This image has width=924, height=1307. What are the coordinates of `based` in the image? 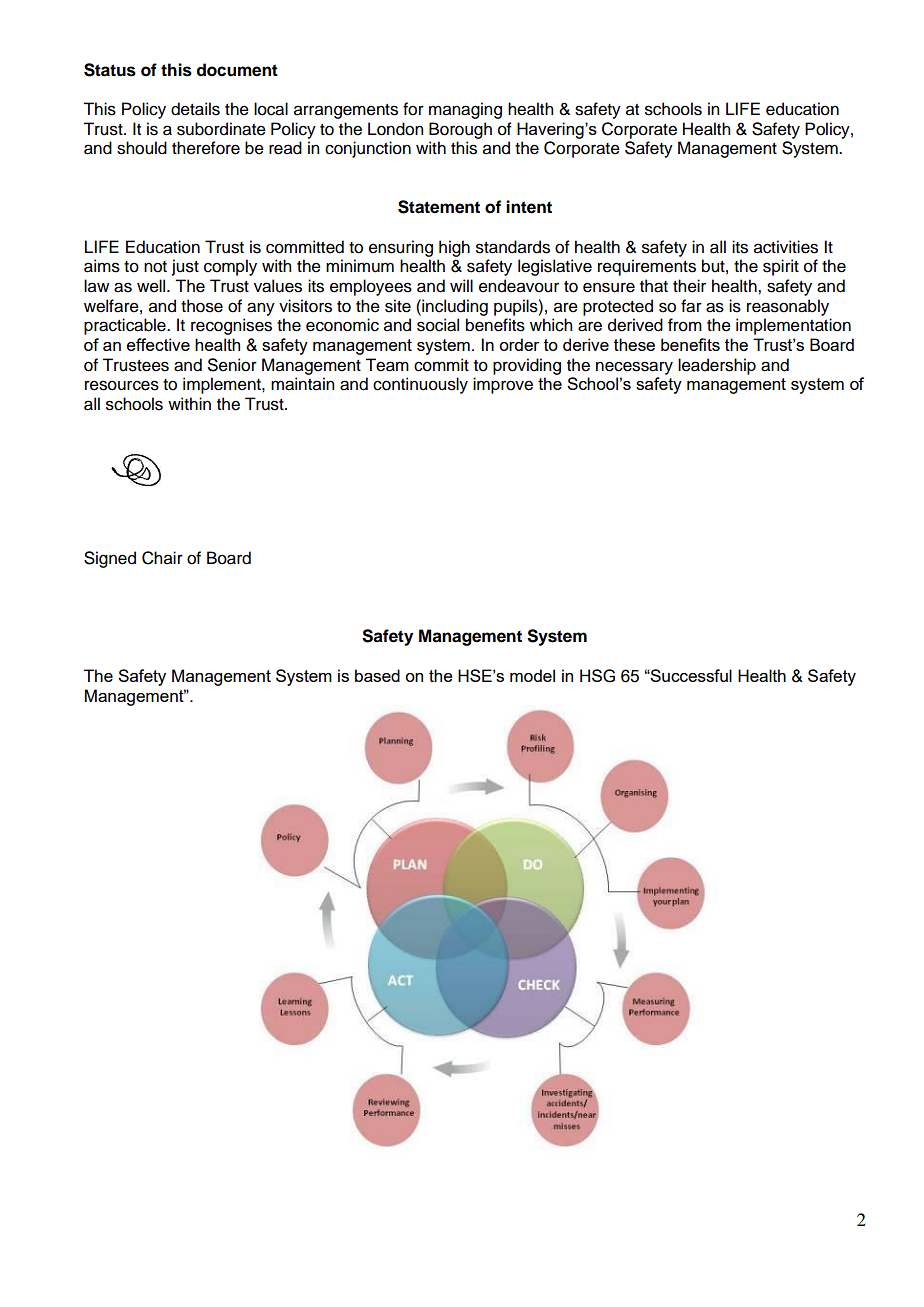 It's located at (377, 675).
